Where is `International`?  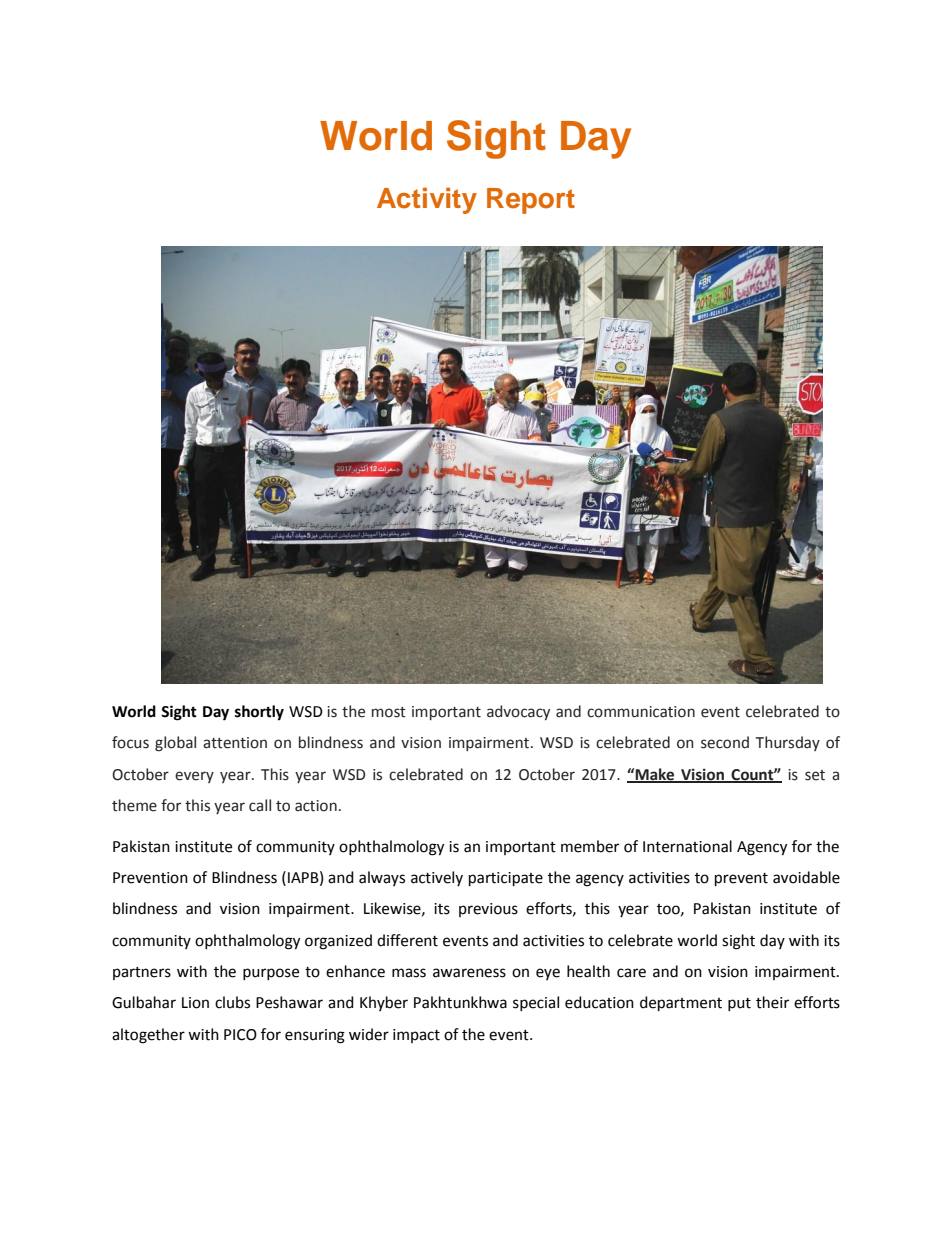
International is located at coordinates (687, 846).
